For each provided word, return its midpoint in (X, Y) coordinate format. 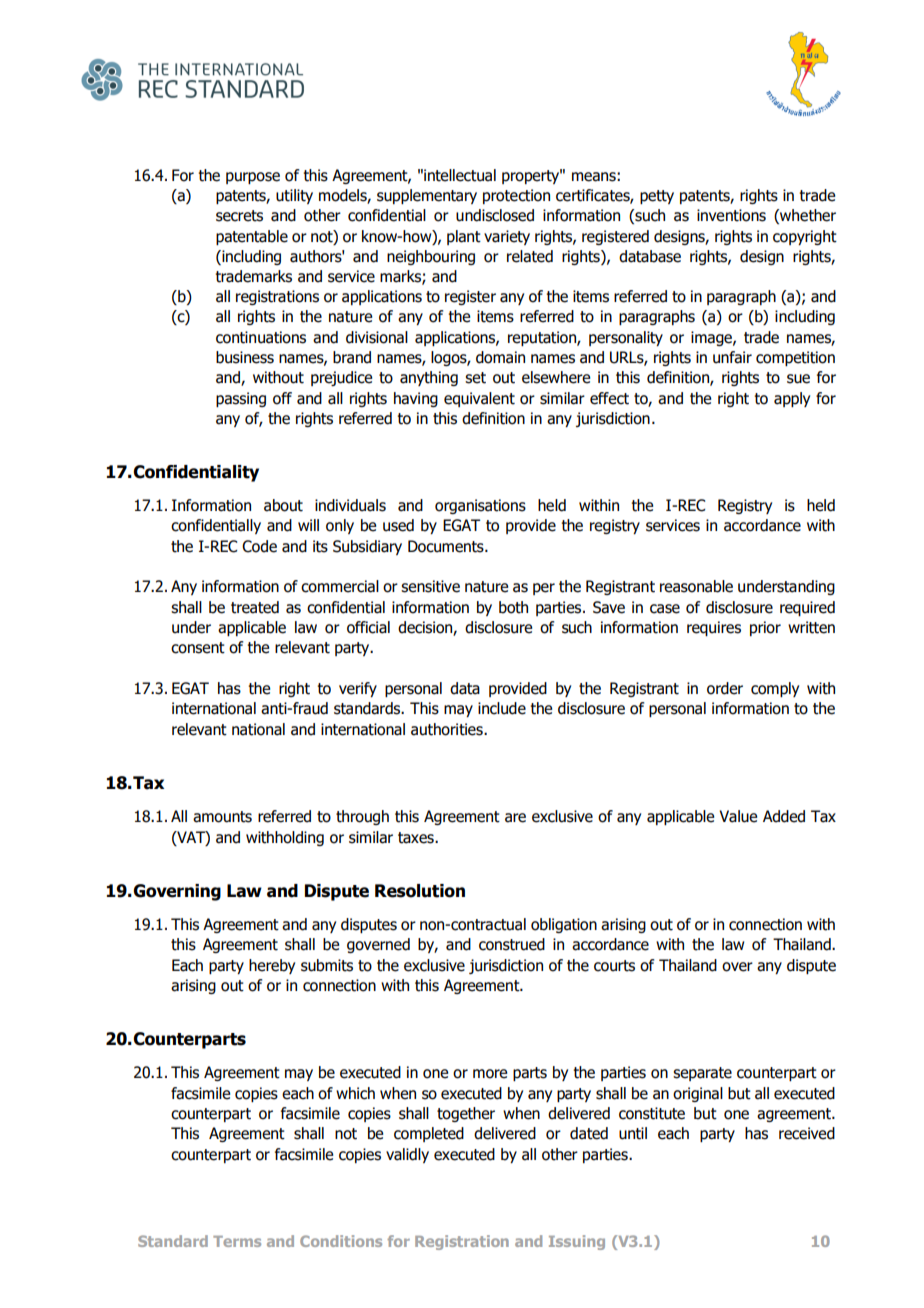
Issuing (577, 1242)
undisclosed (495, 215)
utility (294, 196)
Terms (237, 1241)
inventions (731, 215)
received (807, 1133)
